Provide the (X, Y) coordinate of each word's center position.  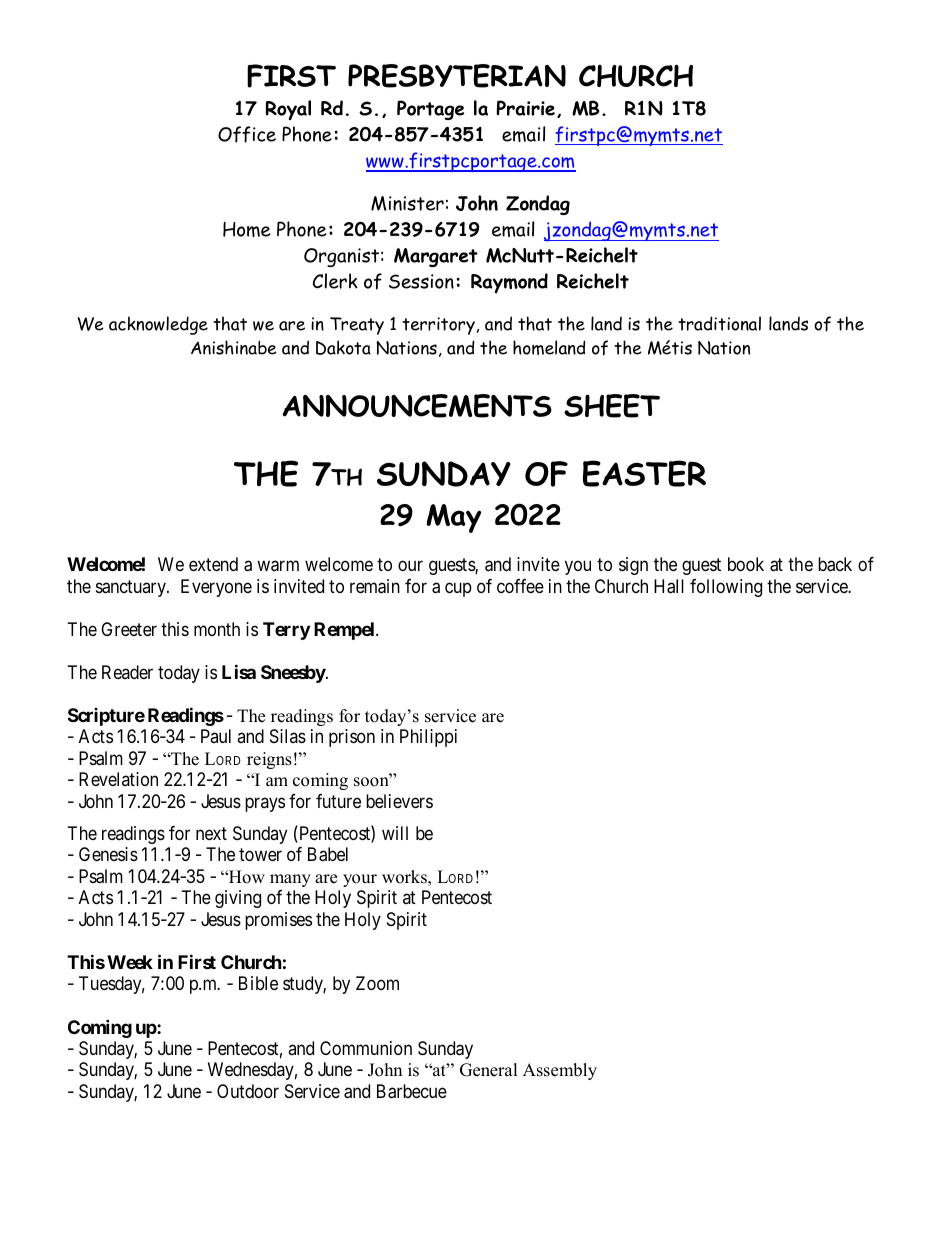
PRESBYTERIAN (457, 76)
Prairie (525, 108)
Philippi (428, 738)
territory (438, 326)
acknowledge (158, 325)
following (726, 588)
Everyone (216, 588)
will (395, 833)
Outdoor (248, 1091)
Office (247, 134)
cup (458, 589)
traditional (719, 323)
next (211, 833)
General (489, 1070)
